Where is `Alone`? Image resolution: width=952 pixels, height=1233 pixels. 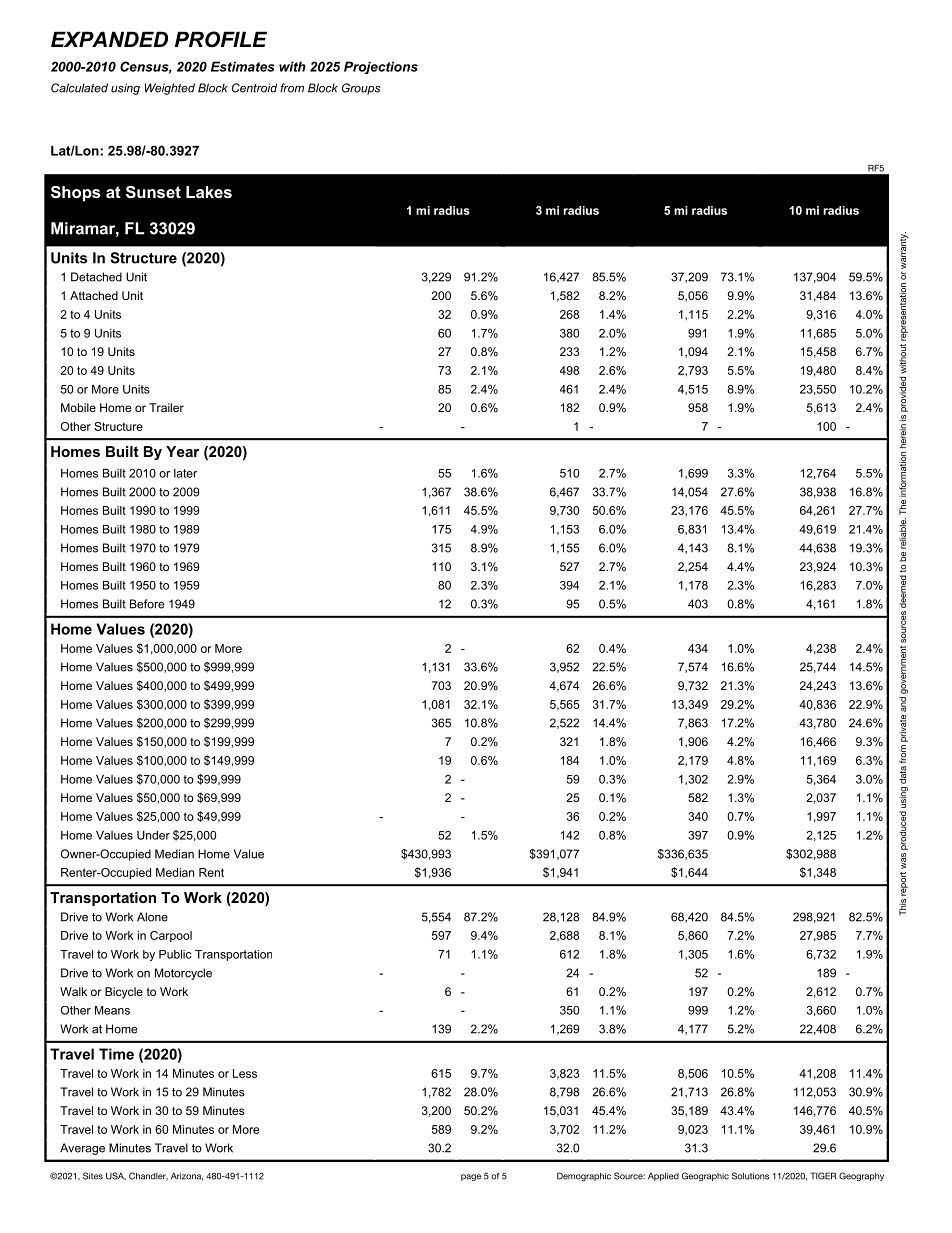 Alone is located at coordinates (152, 917).
